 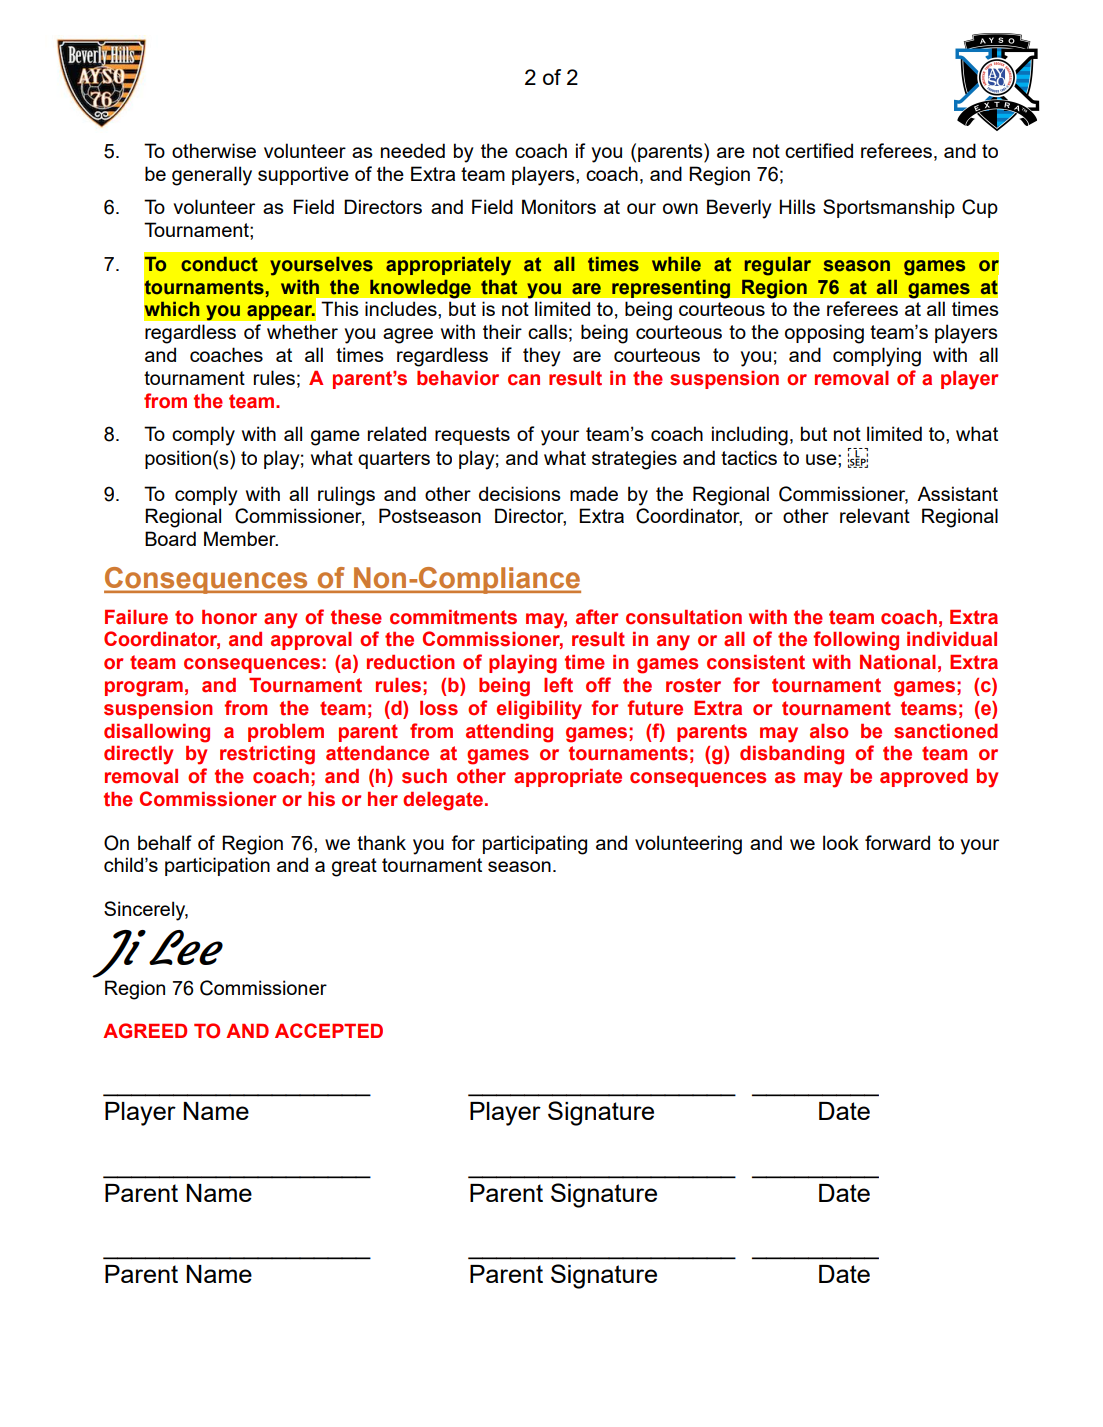 What do you see at coordinates (229, 617) in the document?
I see `honor` at bounding box center [229, 617].
